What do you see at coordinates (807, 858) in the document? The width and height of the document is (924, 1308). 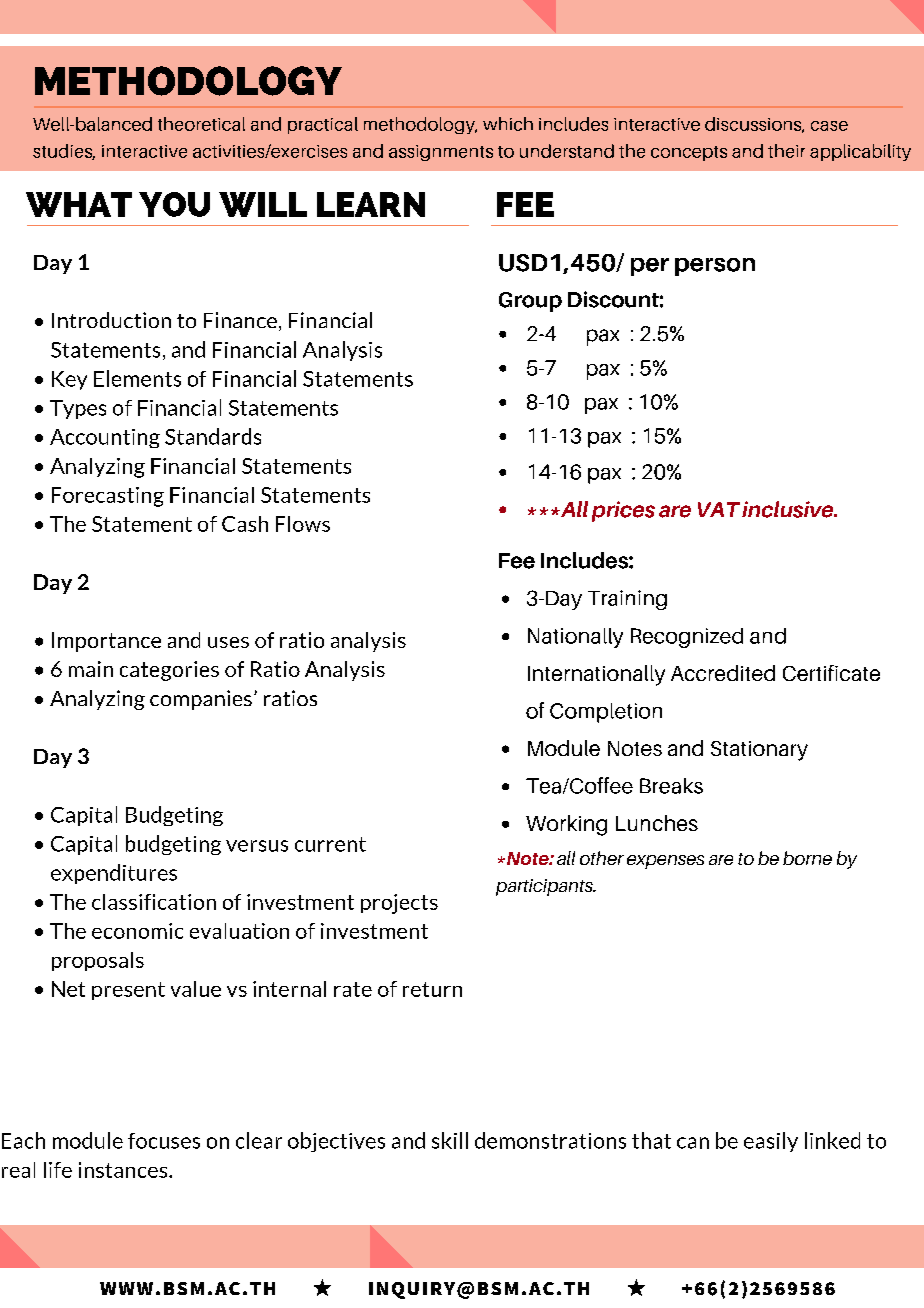 I see `borne` at bounding box center [807, 858].
